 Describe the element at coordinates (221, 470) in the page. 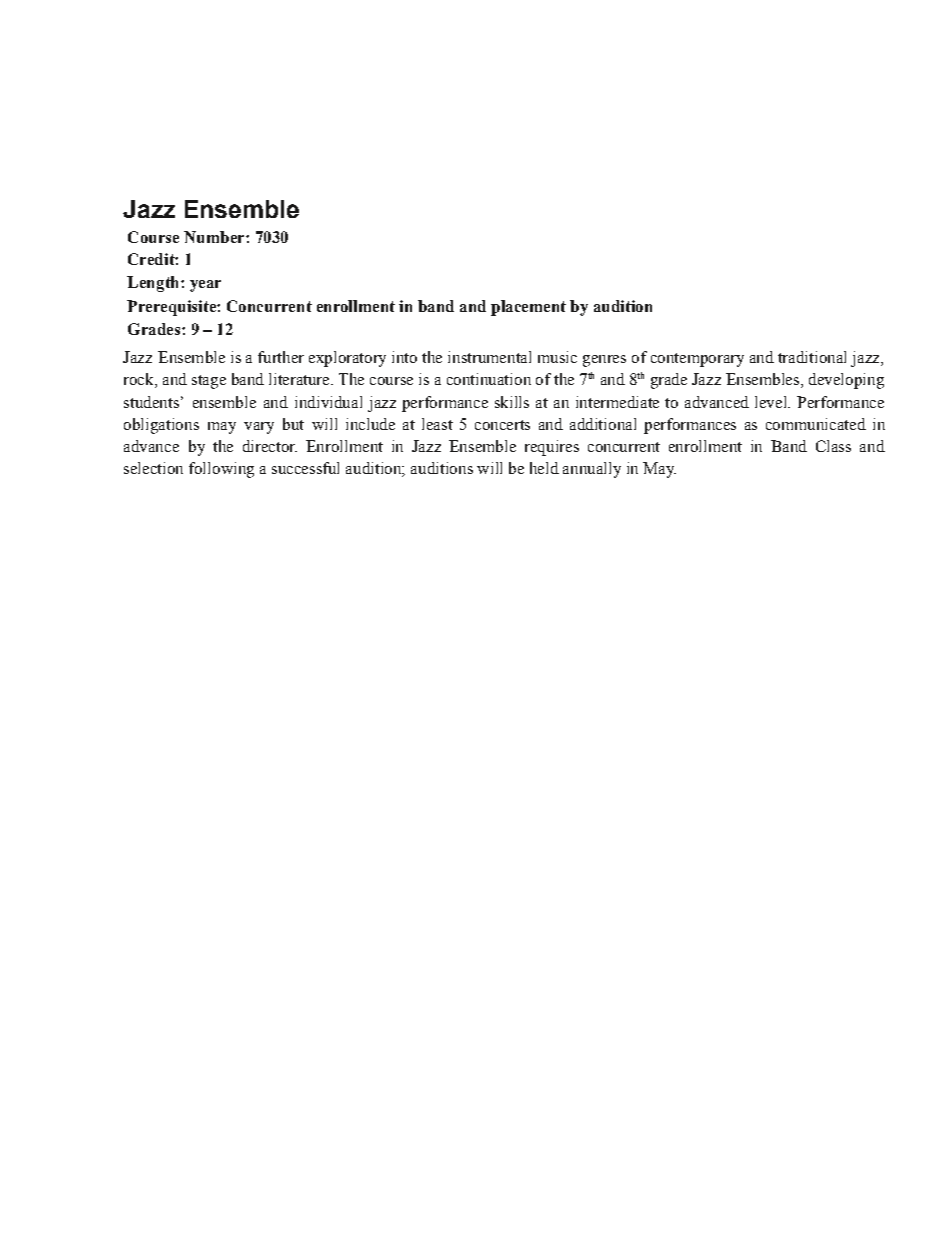

I see `following` at that location.
